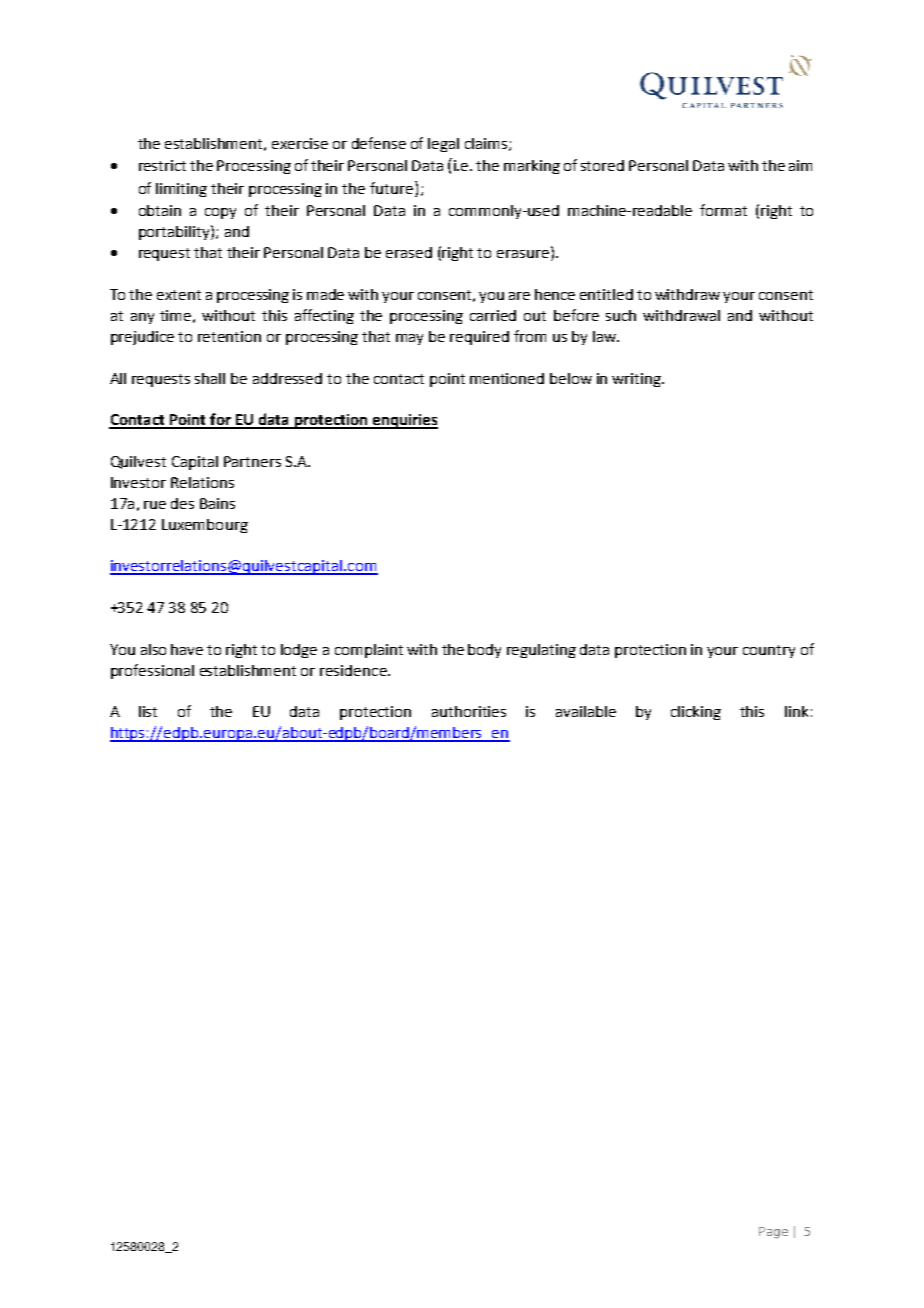 Image resolution: width=924 pixels, height=1308 pixels. I want to click on writing, so click(638, 380).
